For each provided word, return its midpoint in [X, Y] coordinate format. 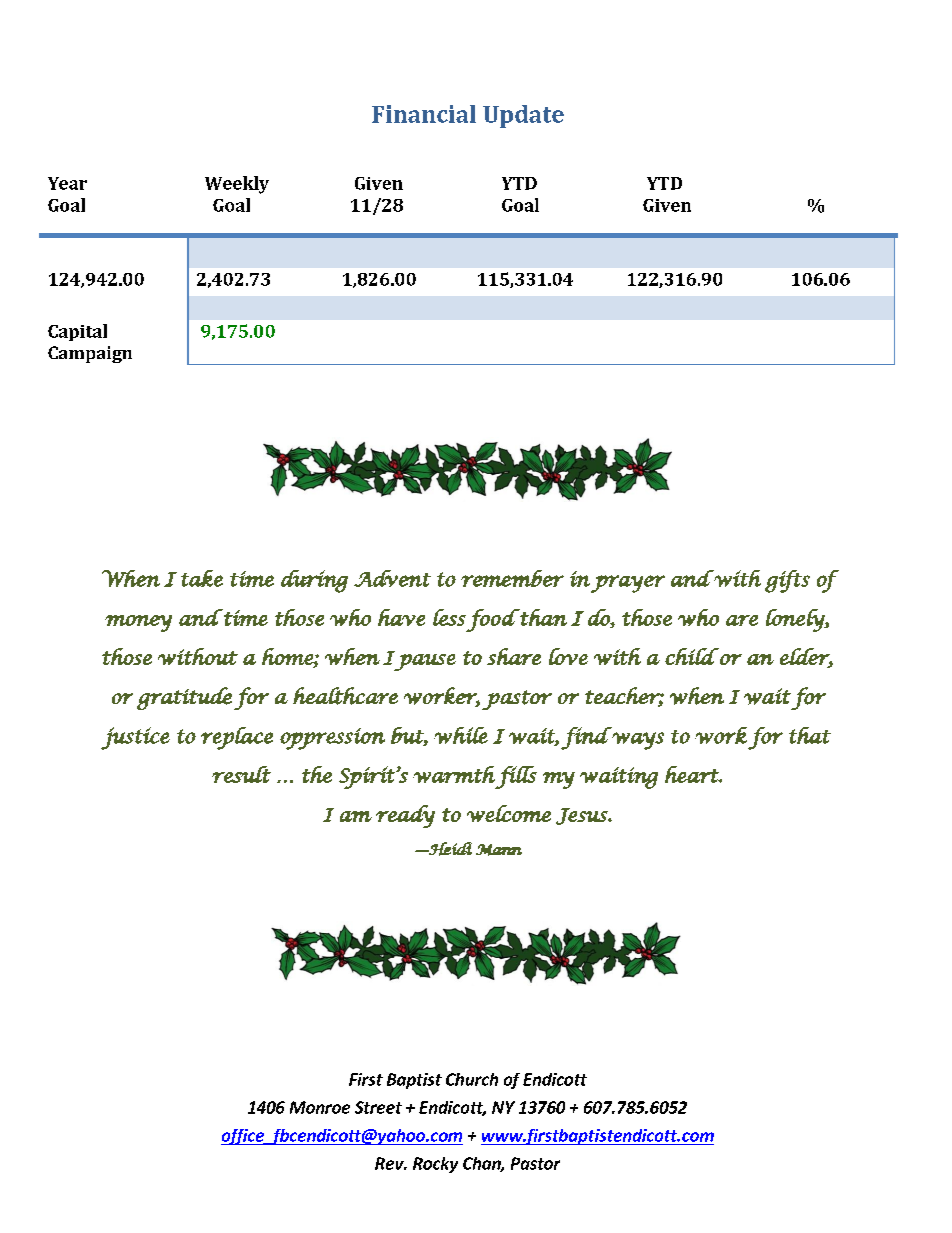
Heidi [449, 849]
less [449, 617]
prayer [628, 584]
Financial [424, 114]
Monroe [320, 1107]
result [241, 774]
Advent [392, 578]
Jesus [582, 816]
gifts [787, 581]
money [138, 623]
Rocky [435, 1165]
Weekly [237, 185]
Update [523, 116]
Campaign [90, 354]
